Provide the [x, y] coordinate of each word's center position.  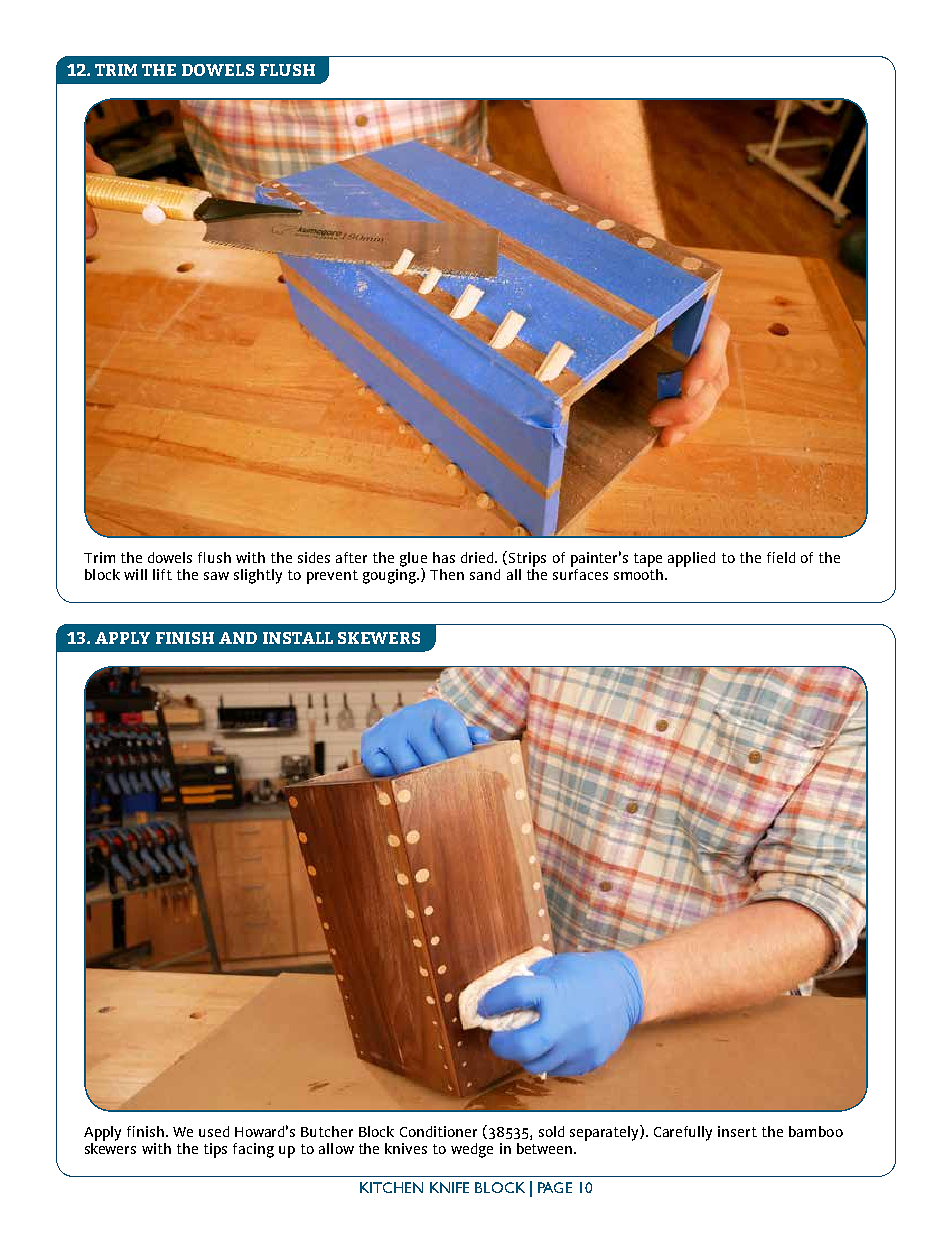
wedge [472, 1150]
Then [447, 574]
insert [737, 1131]
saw [216, 576]
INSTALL [298, 638]
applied [691, 559]
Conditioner [438, 1131]
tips [215, 1150]
